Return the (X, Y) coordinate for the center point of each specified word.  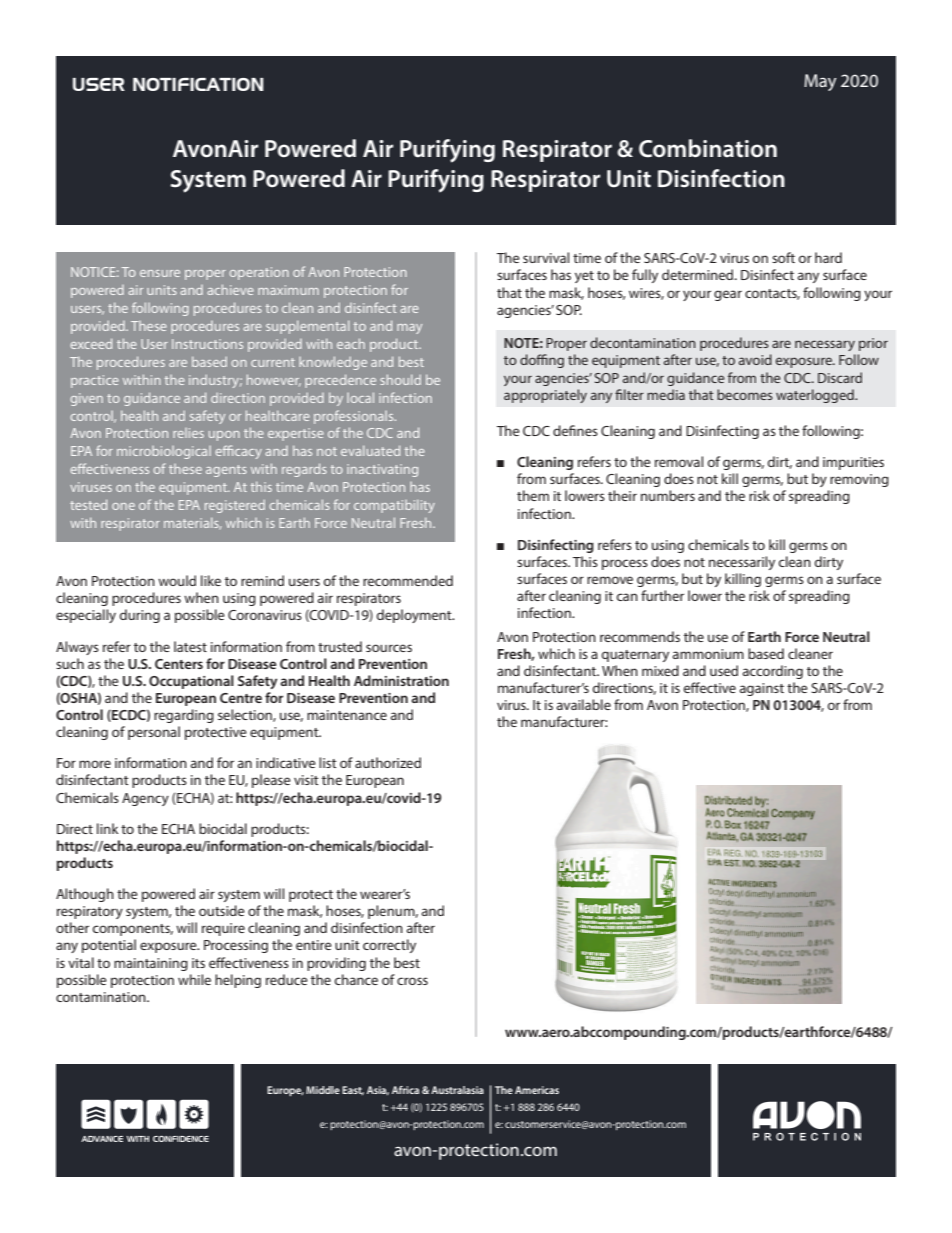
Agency (145, 799)
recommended (408, 580)
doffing (542, 361)
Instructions (207, 344)
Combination (708, 148)
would (177, 580)
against (762, 689)
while (194, 979)
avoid (755, 359)
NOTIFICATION (198, 84)
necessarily (742, 563)
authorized (388, 762)
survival (546, 257)
